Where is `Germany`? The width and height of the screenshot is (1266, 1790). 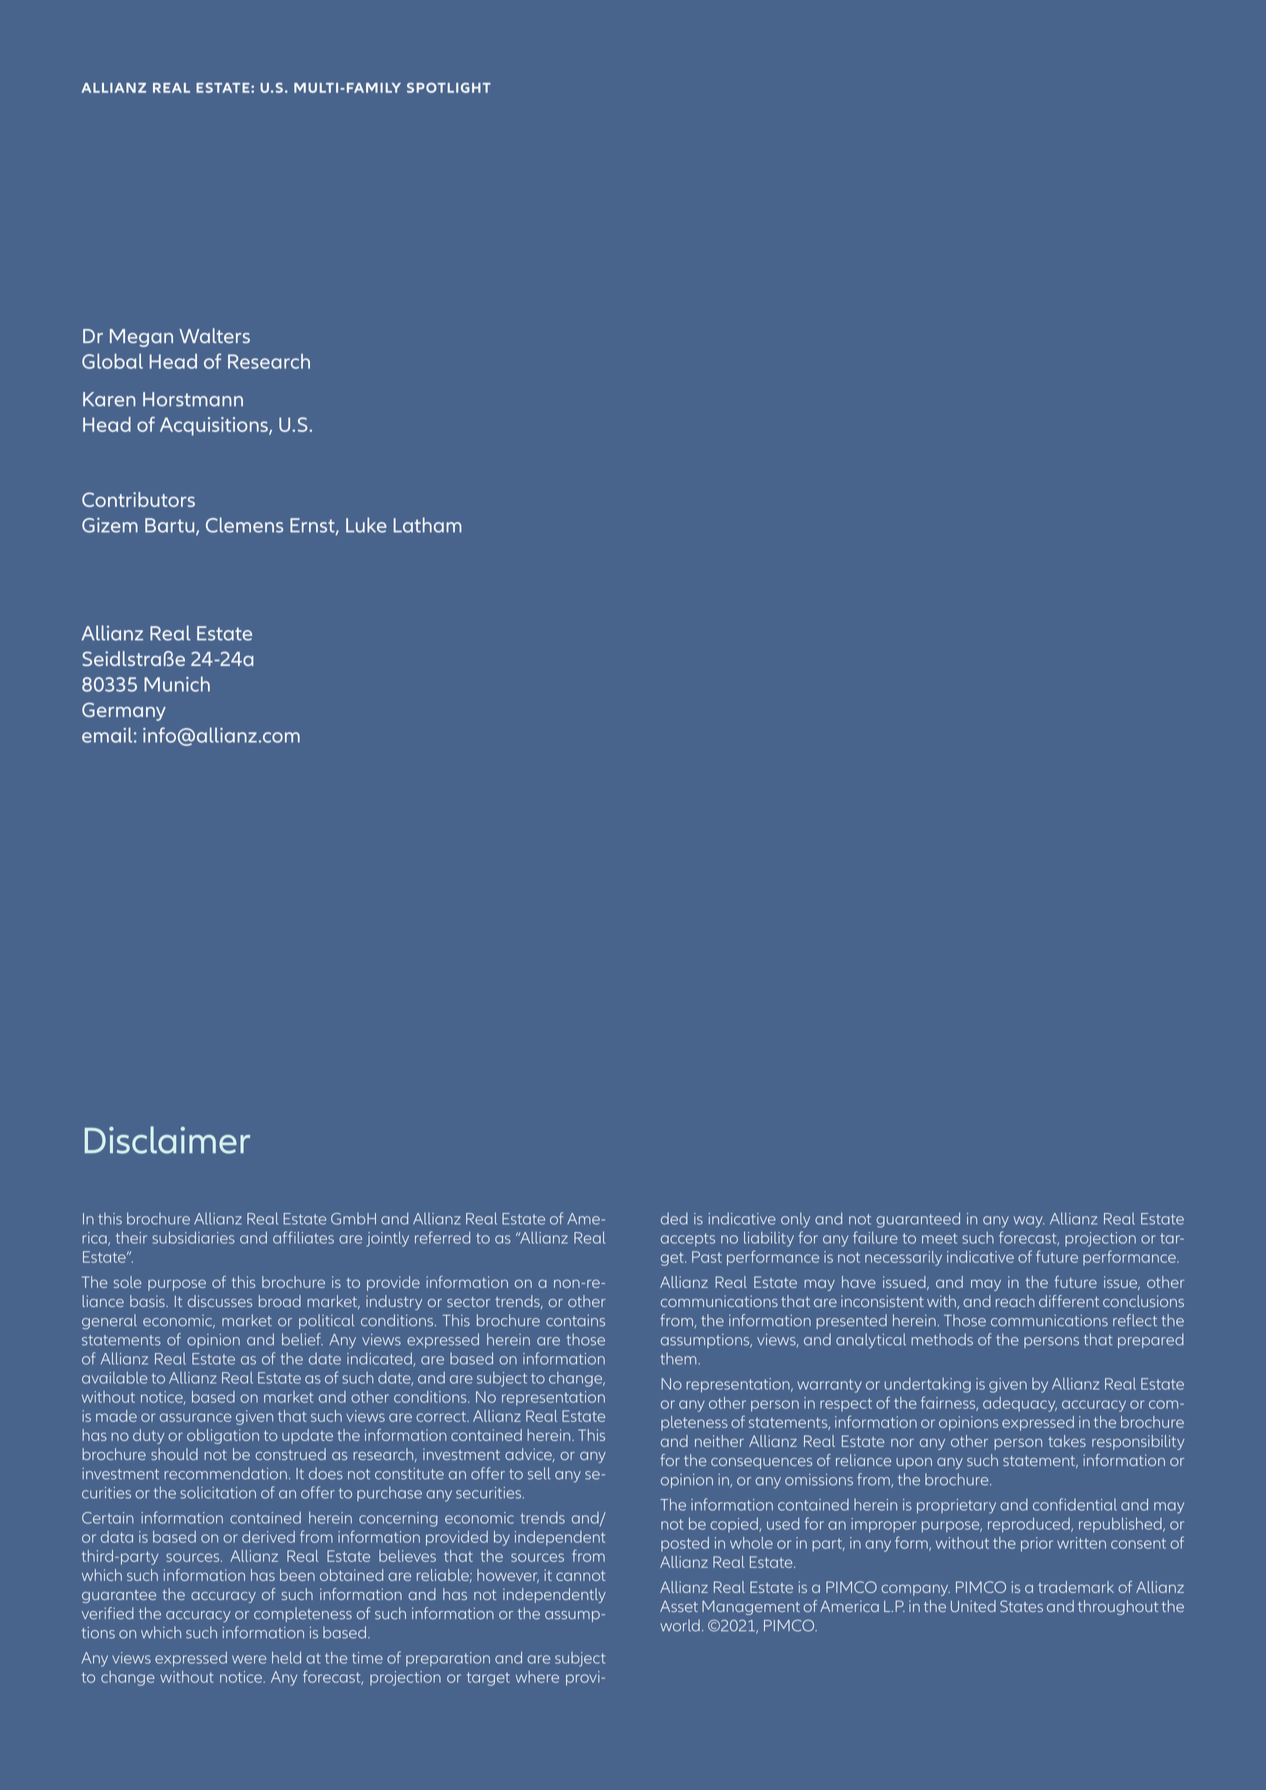
Germany is located at coordinates (124, 711).
